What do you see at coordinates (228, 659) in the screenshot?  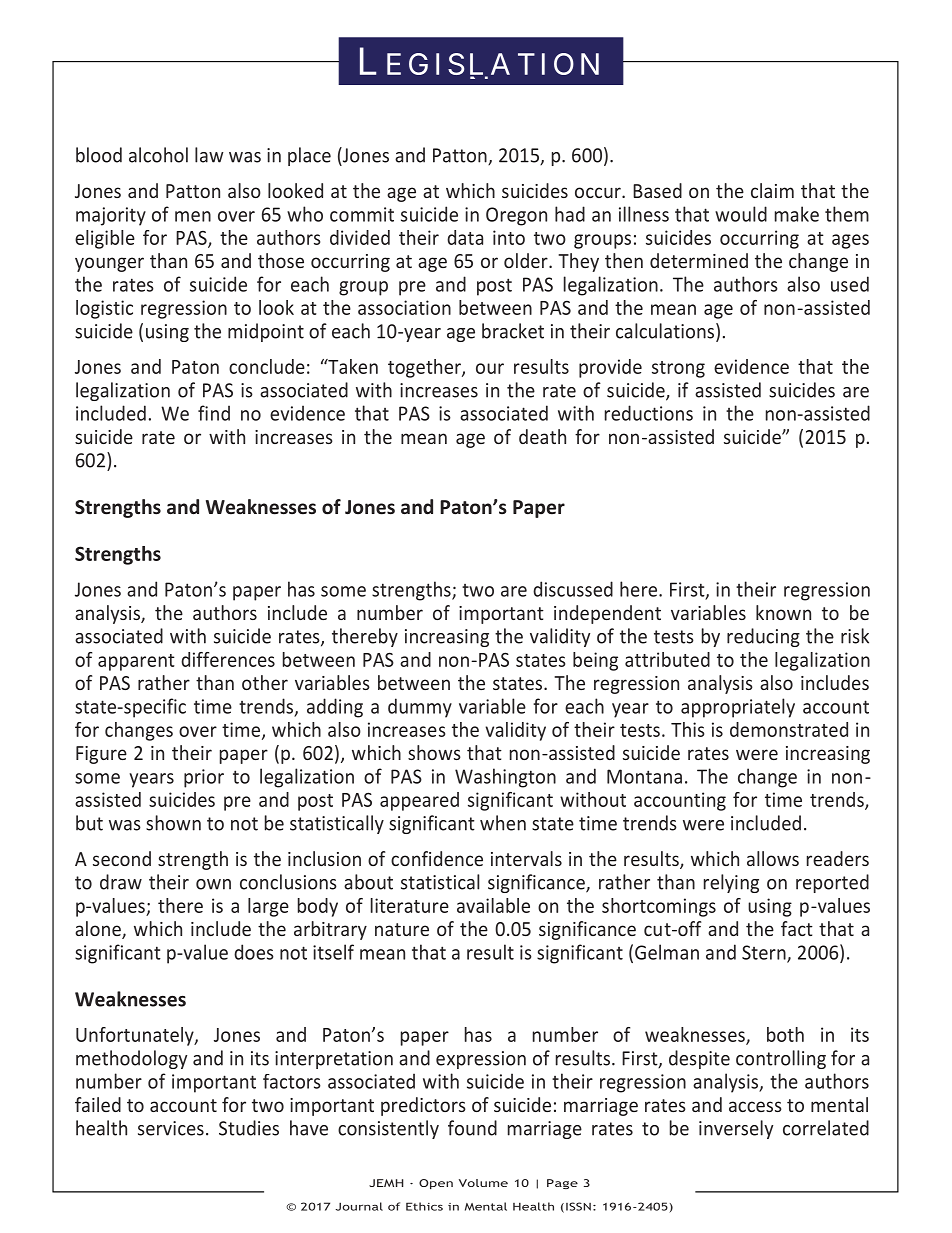 I see `differences` at bounding box center [228, 659].
